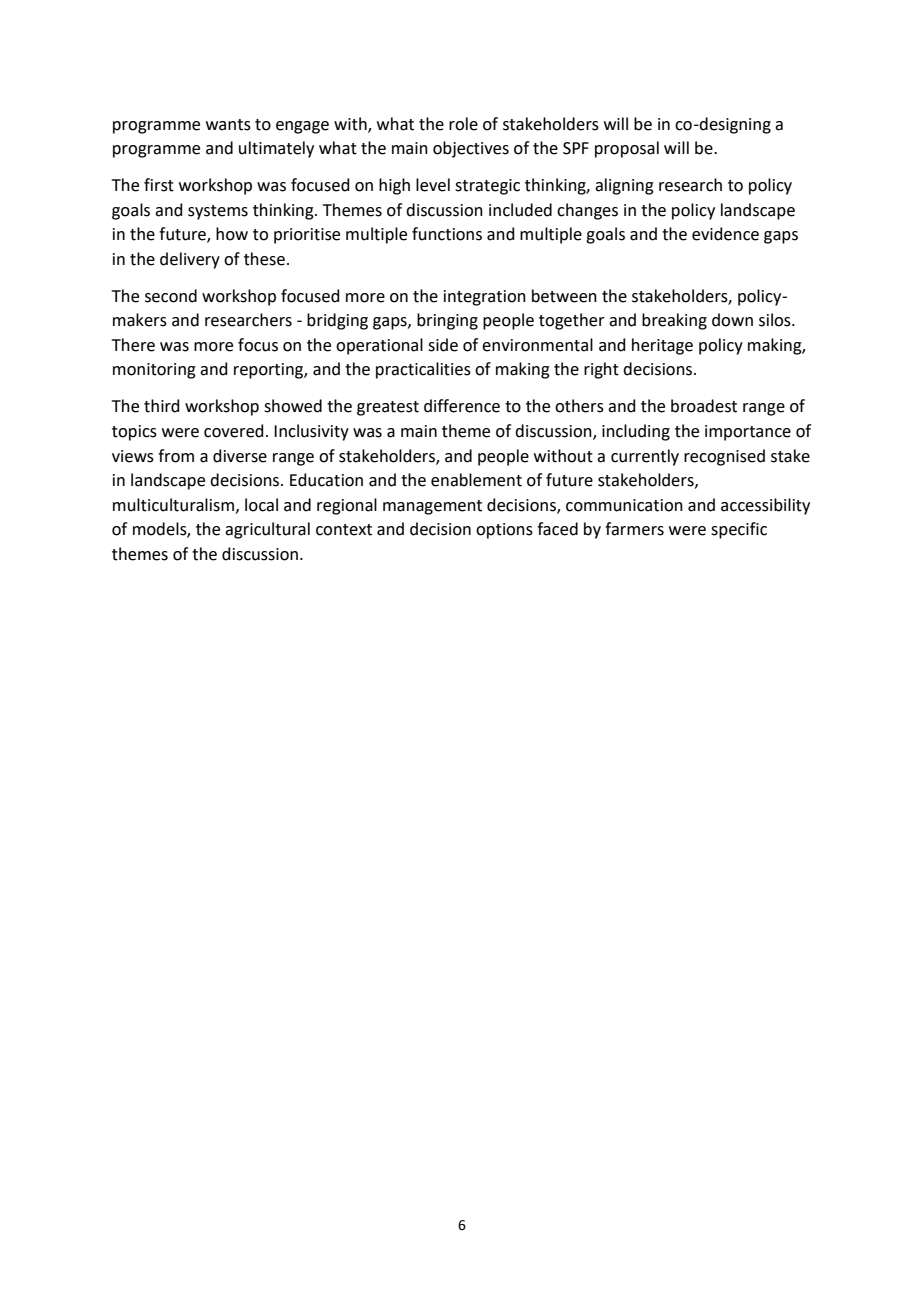 The width and height of the page is (924, 1308). Describe the element at coordinates (228, 125) in the page. I see `wants` at that location.
